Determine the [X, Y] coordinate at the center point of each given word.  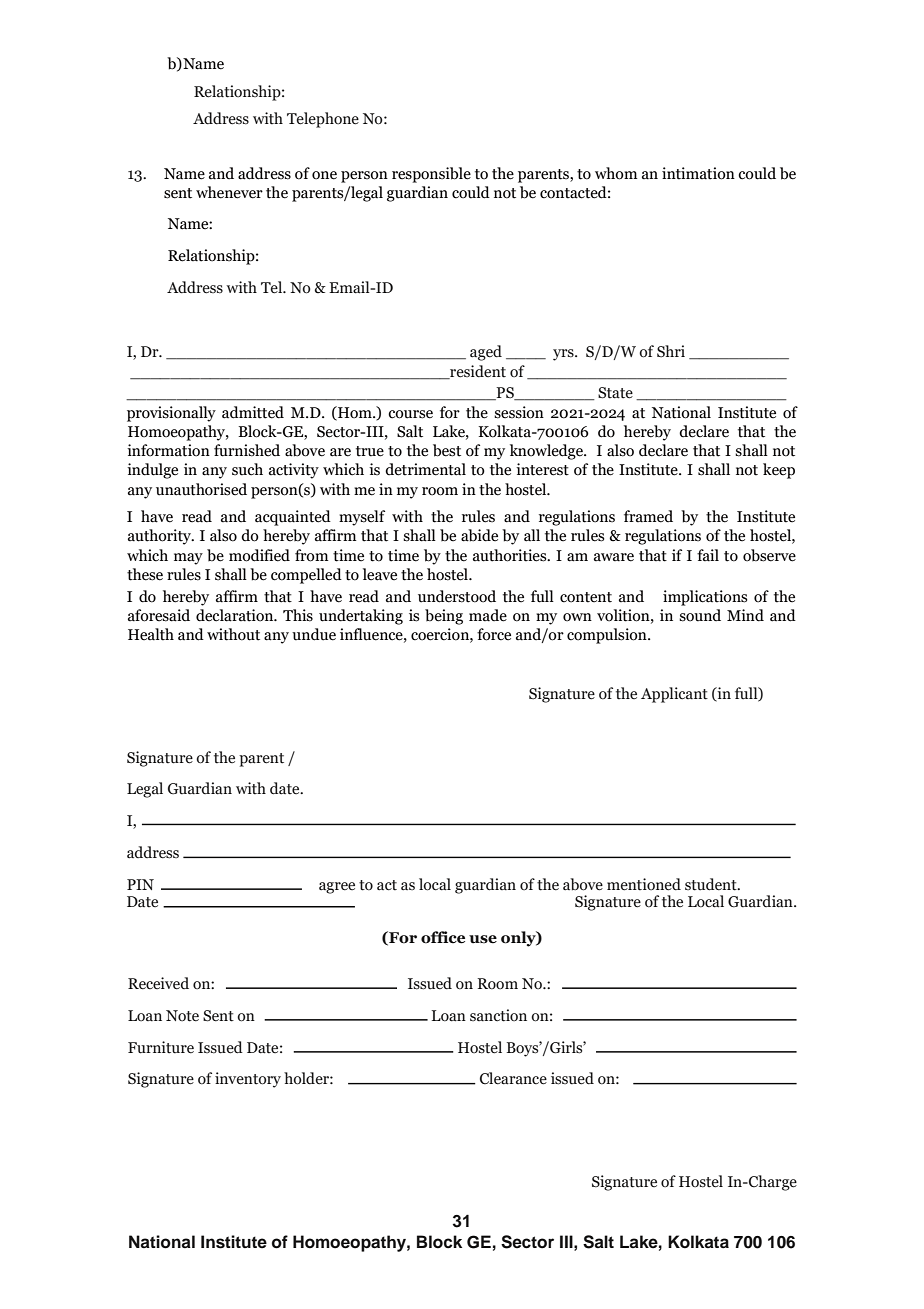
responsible [431, 175]
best [447, 450]
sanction [498, 1015]
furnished [247, 450]
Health [151, 634]
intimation [698, 173]
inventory [248, 1080]
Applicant [674, 695]
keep [779, 471]
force [494, 634]
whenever [229, 192]
